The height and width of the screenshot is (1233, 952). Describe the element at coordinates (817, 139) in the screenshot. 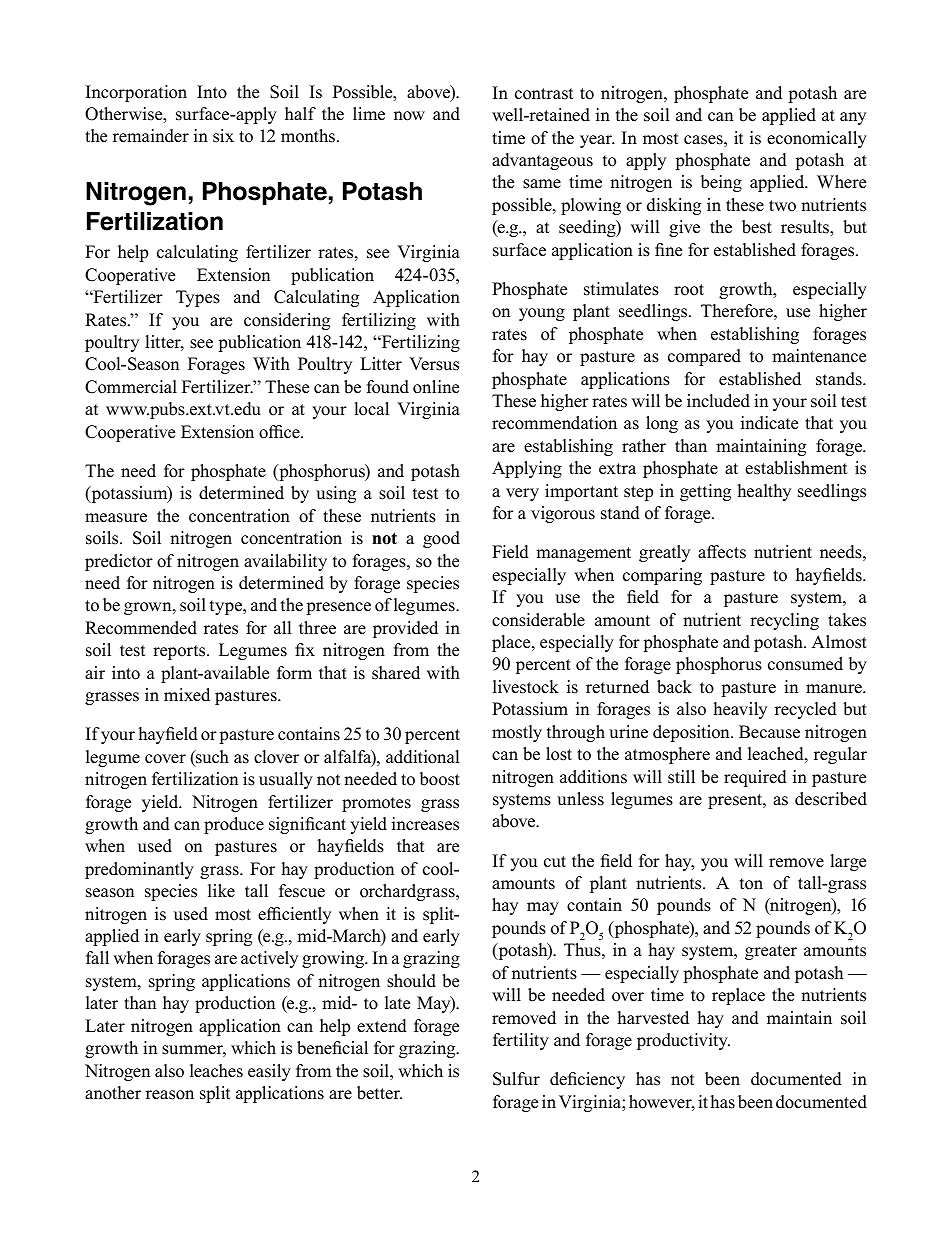

I see `economically` at that location.
